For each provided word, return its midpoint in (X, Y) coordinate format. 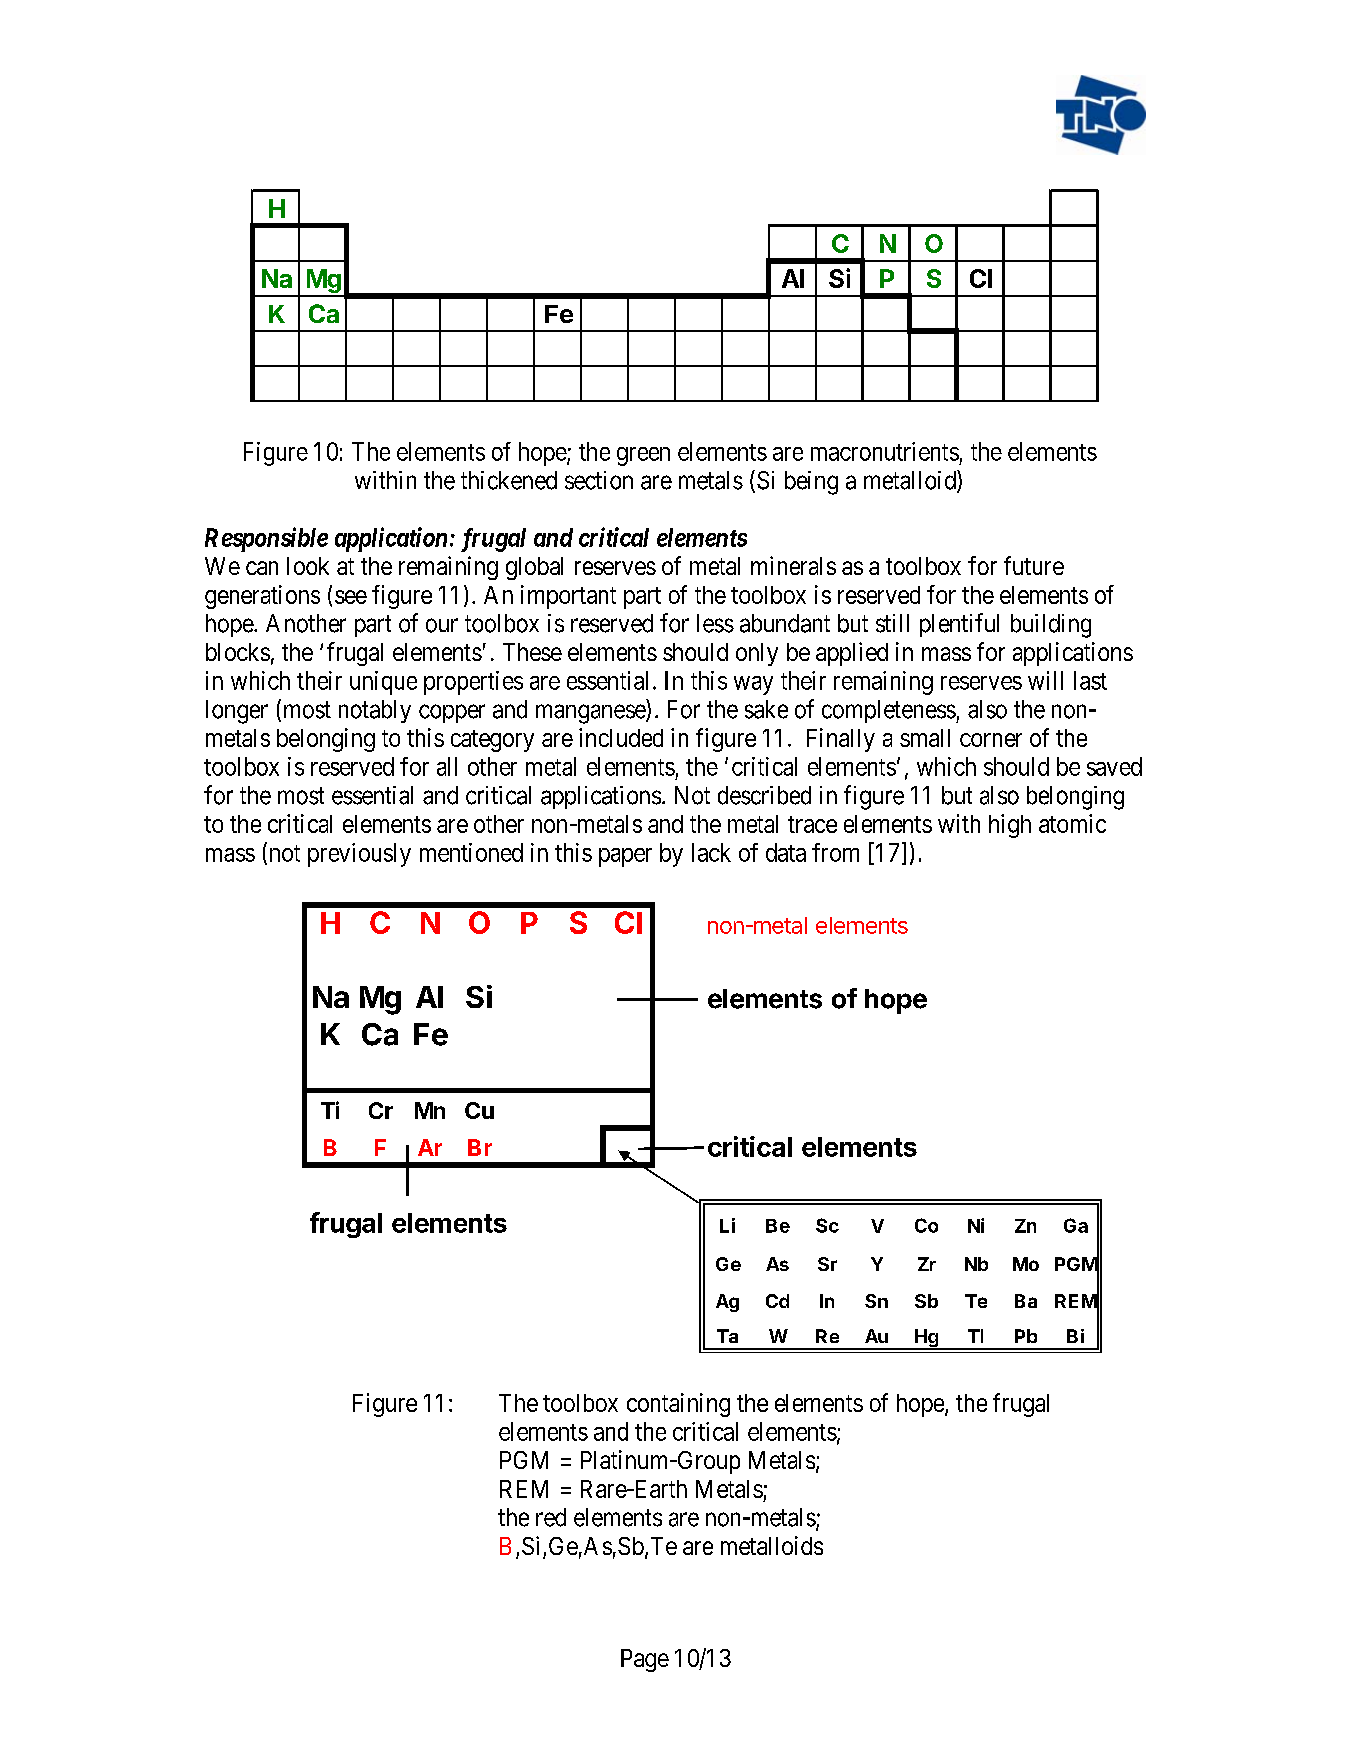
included (621, 737)
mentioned (471, 852)
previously (359, 855)
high (1010, 826)
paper (625, 857)
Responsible (266, 539)
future (1034, 565)
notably (375, 711)
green (643, 456)
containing (678, 1405)
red (551, 1517)
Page (645, 1660)
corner (991, 740)
